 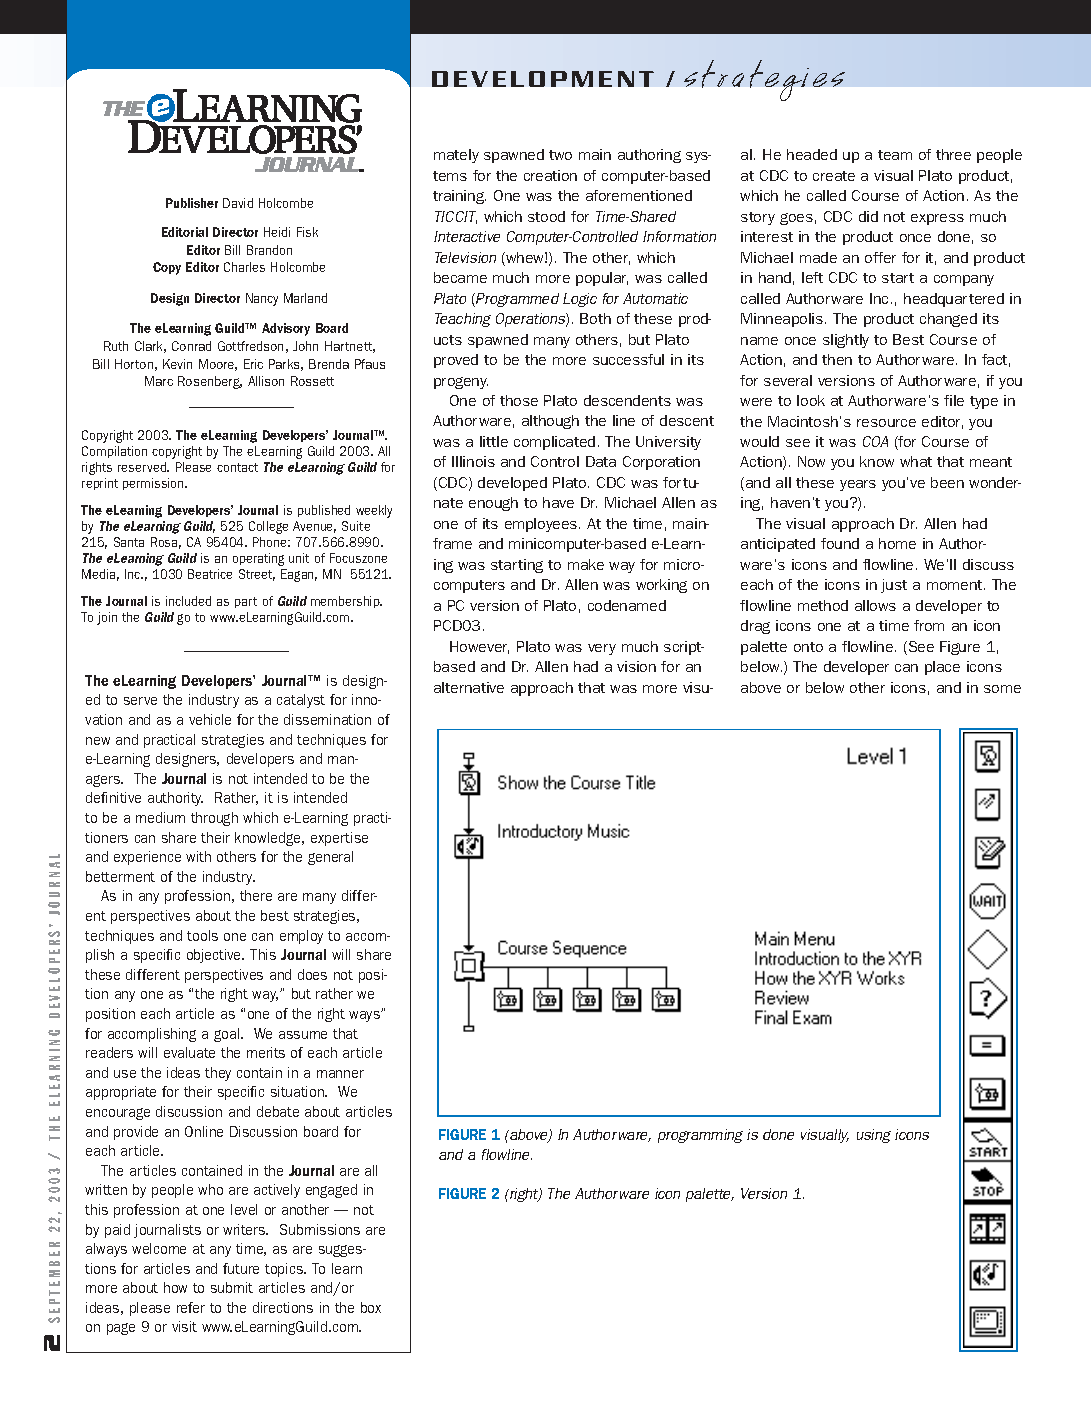 I want to click on general, so click(x=330, y=858).
